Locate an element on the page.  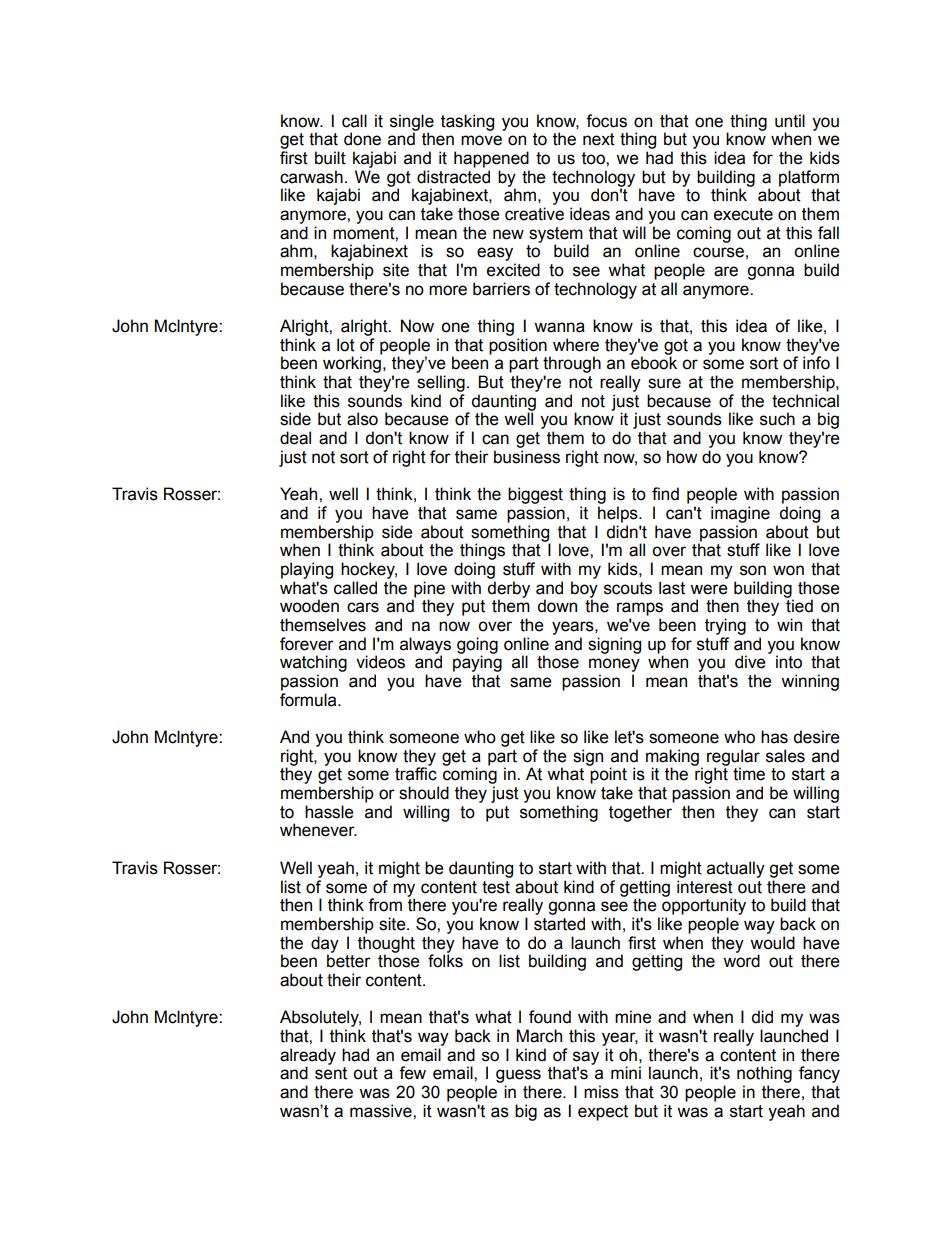
cars is located at coordinates (363, 607).
